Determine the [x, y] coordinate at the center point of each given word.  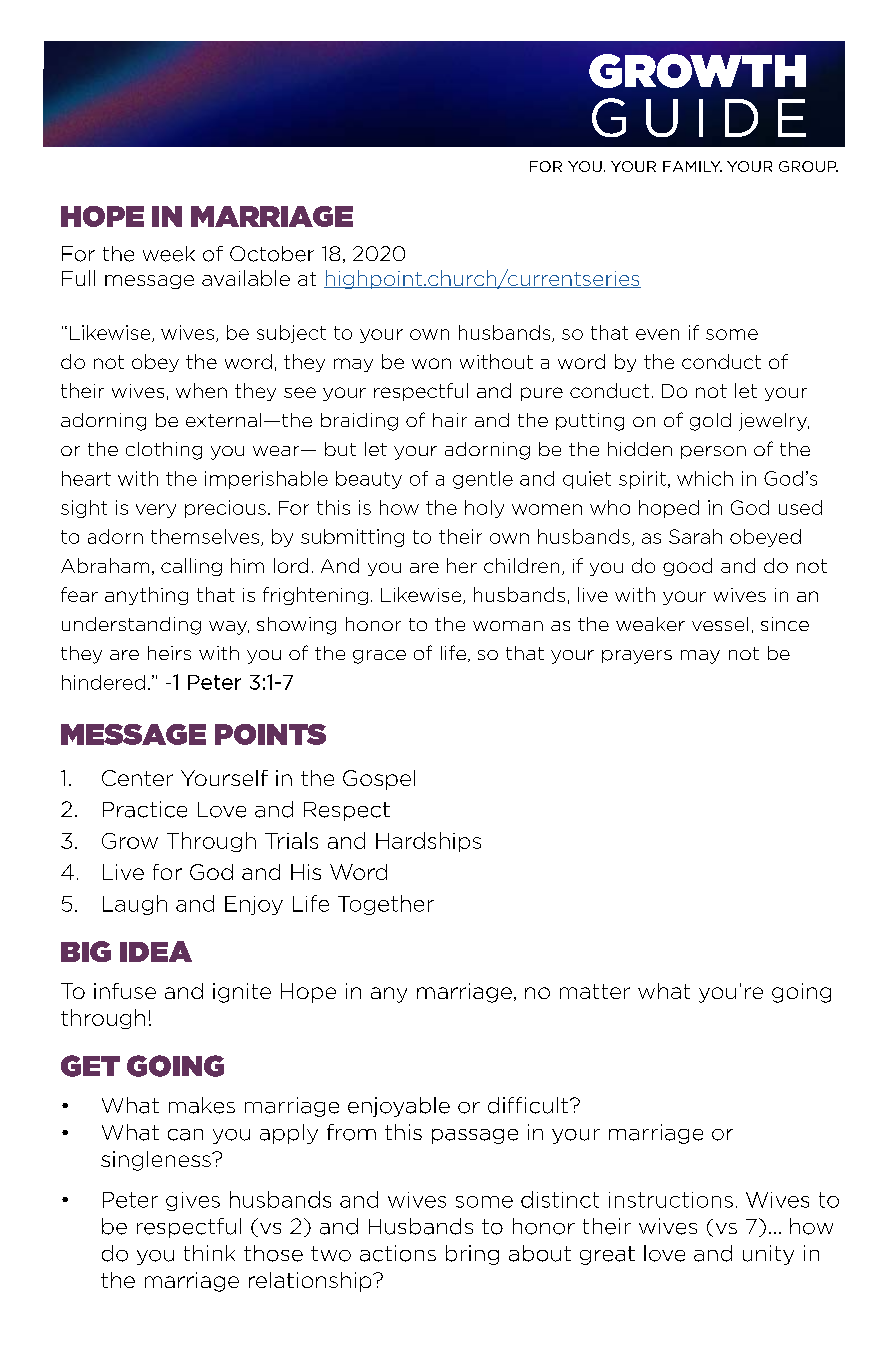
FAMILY [692, 166]
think [209, 1253]
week [169, 254]
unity [768, 1255]
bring [472, 1255]
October [272, 254]
